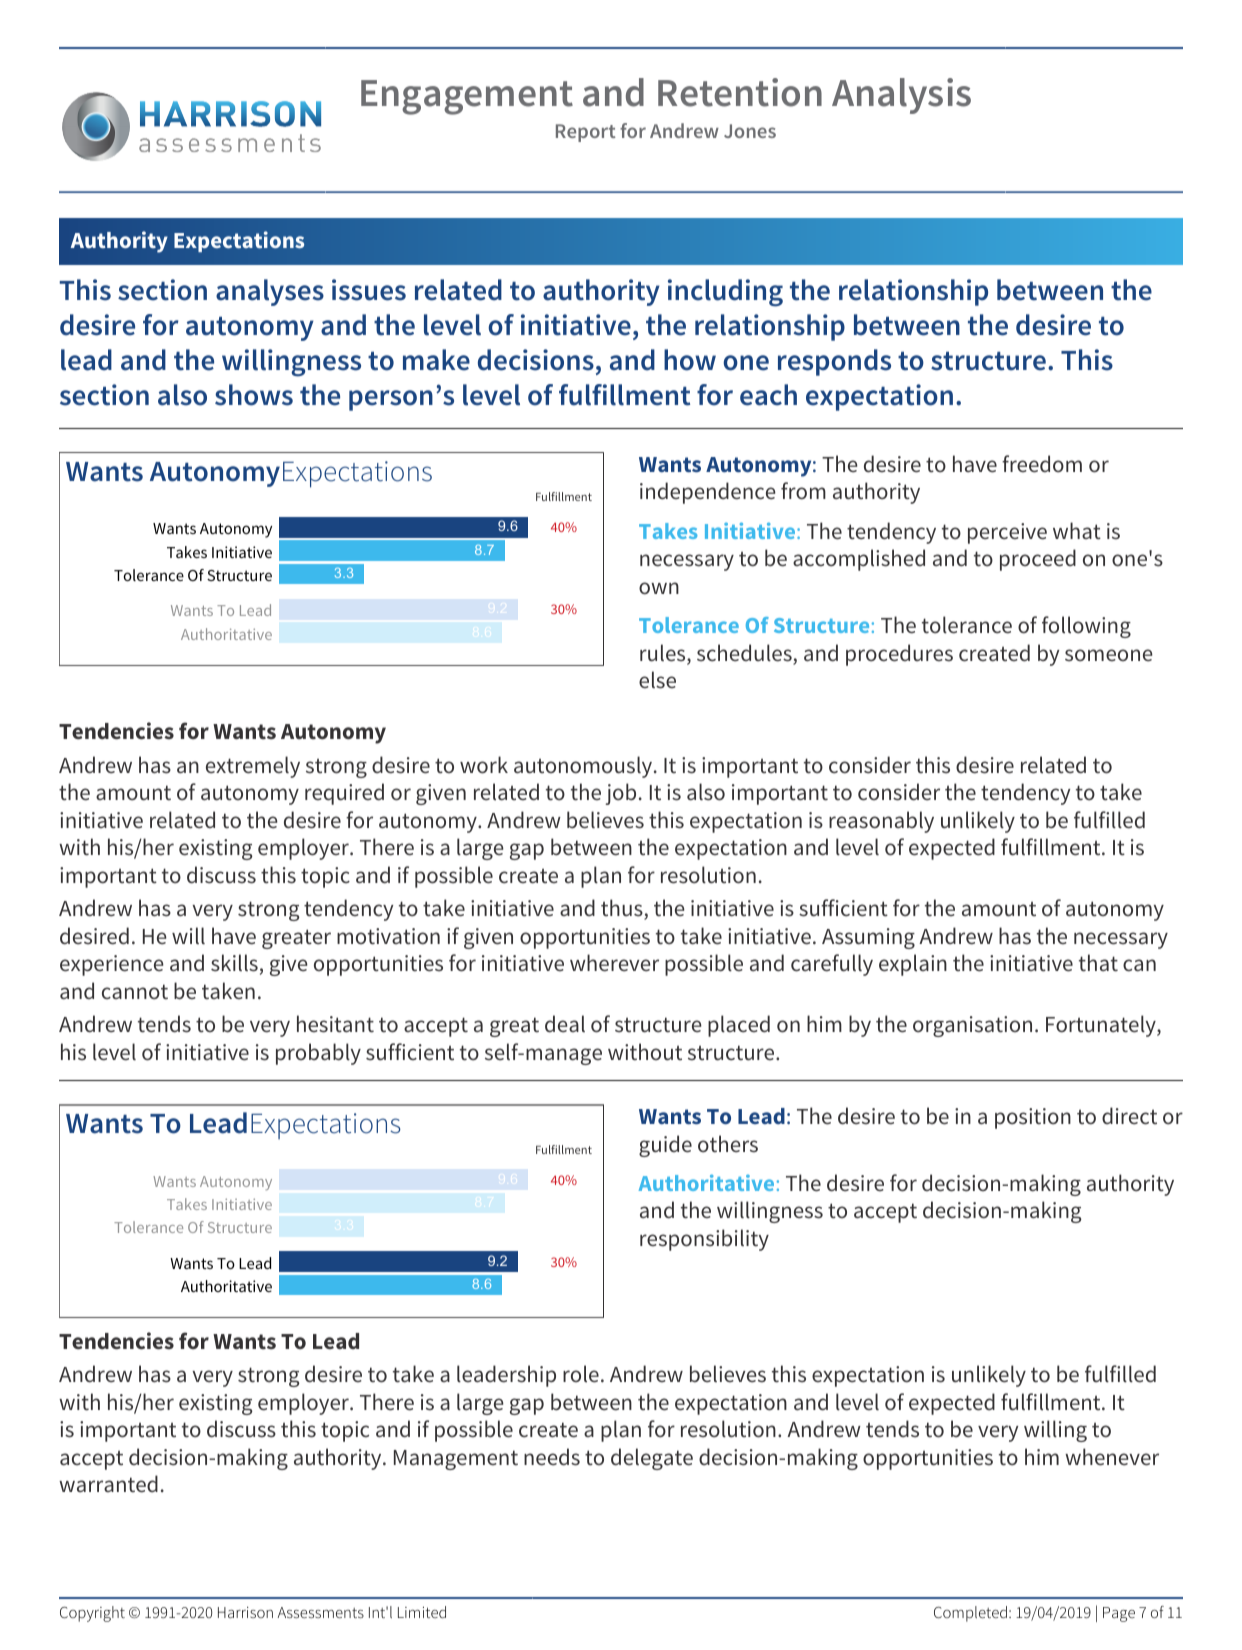 The width and height of the screenshot is (1242, 1650). What do you see at coordinates (652, 1459) in the screenshot?
I see `delegate` at bounding box center [652, 1459].
